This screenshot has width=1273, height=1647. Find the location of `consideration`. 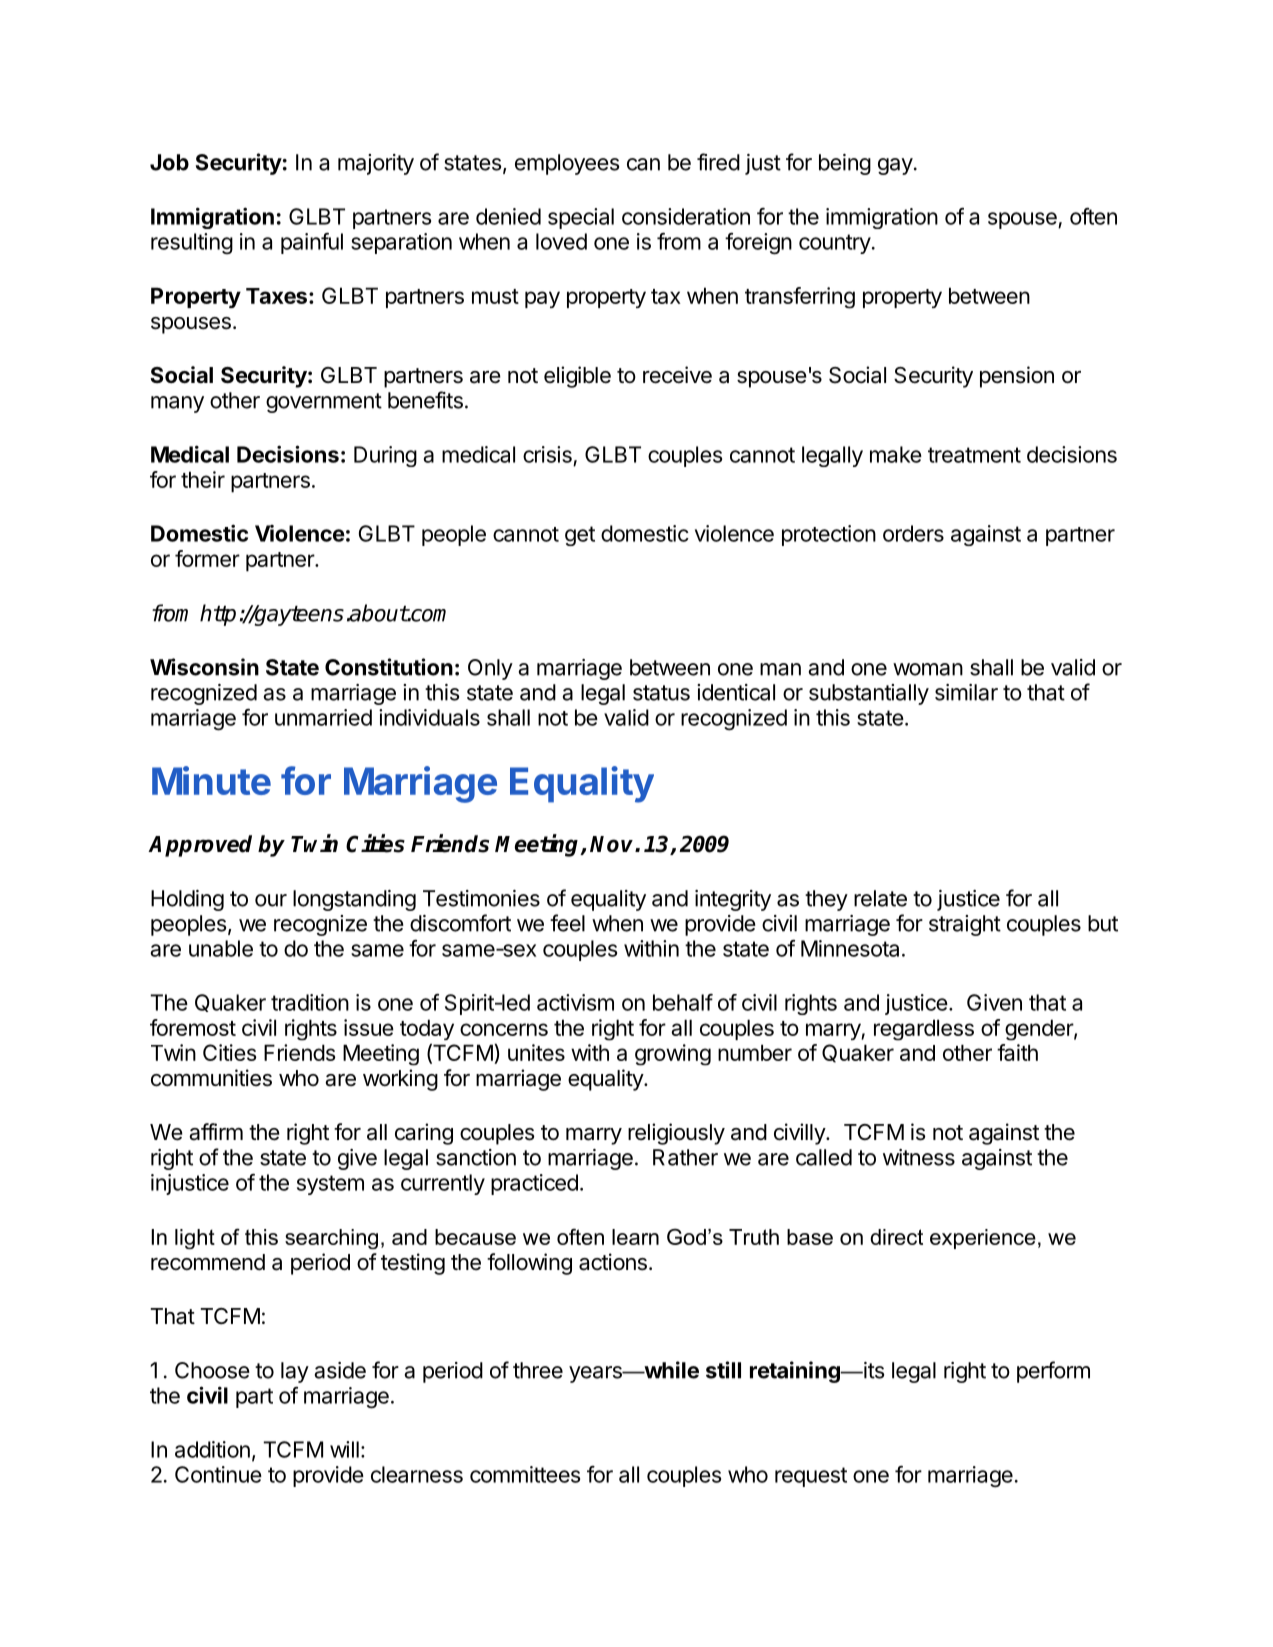

consideration is located at coordinates (686, 216).
